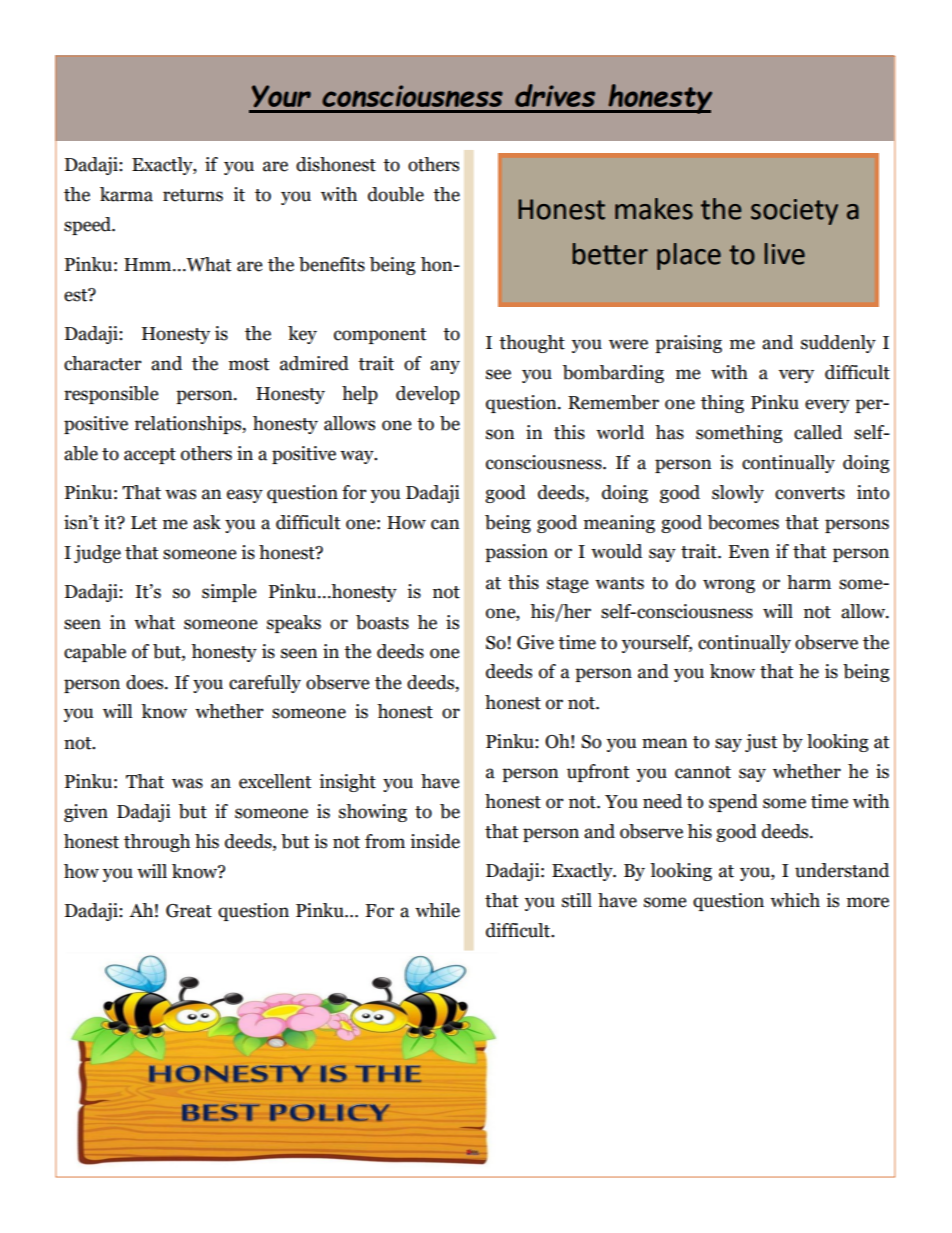 This screenshot has width=952, height=1233. I want to click on passion, so click(516, 553).
